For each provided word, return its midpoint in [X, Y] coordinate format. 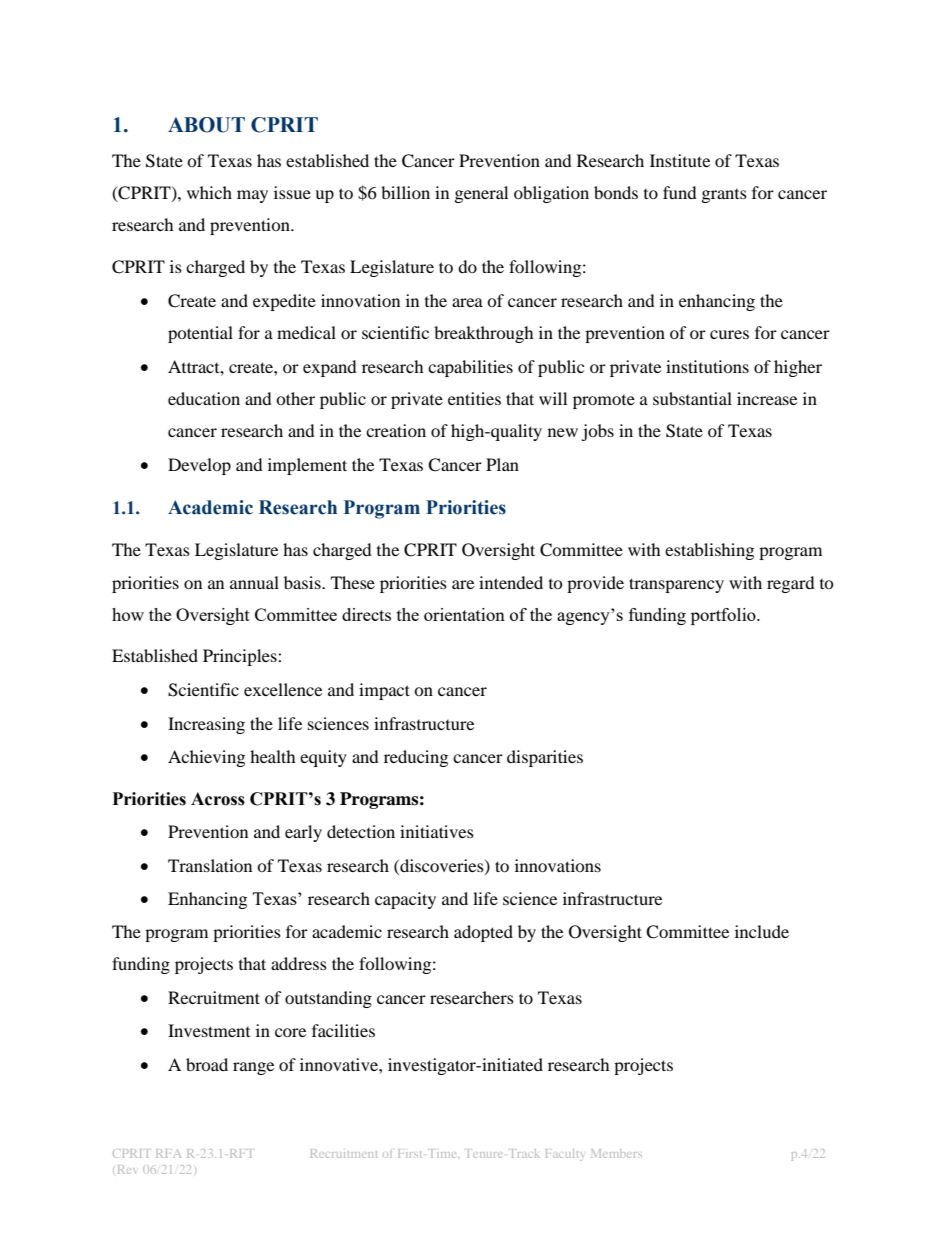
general [481, 194]
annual [254, 582]
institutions [707, 366]
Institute [680, 160]
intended [511, 582]
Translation [210, 865]
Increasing [206, 725]
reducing [416, 758]
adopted [483, 933]
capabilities [470, 368]
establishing [709, 551]
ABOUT [206, 125]
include [762, 931]
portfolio [724, 616]
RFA [168, 1153]
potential [200, 334]
